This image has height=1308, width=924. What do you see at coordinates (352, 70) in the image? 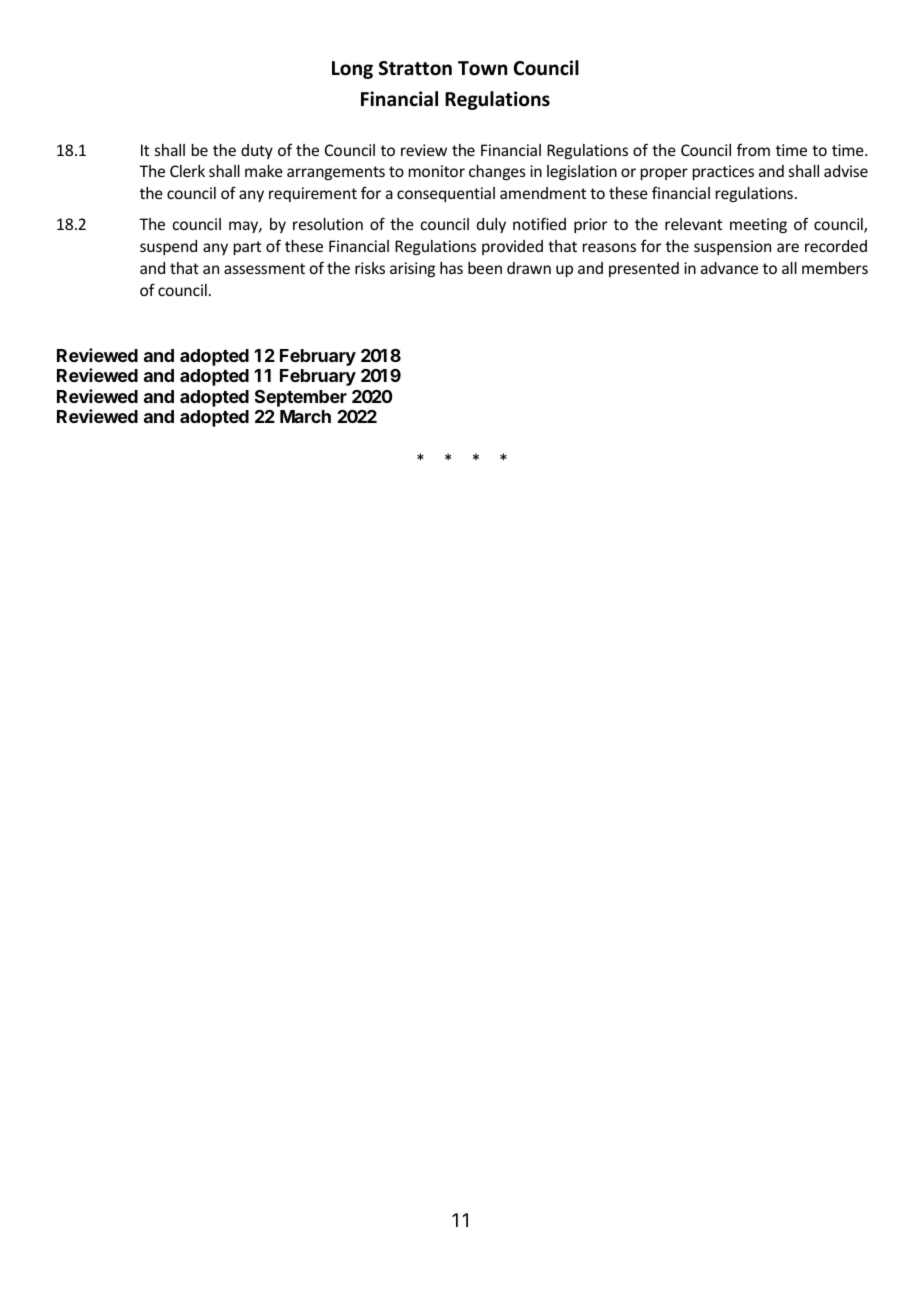
I see `Long` at bounding box center [352, 70].
